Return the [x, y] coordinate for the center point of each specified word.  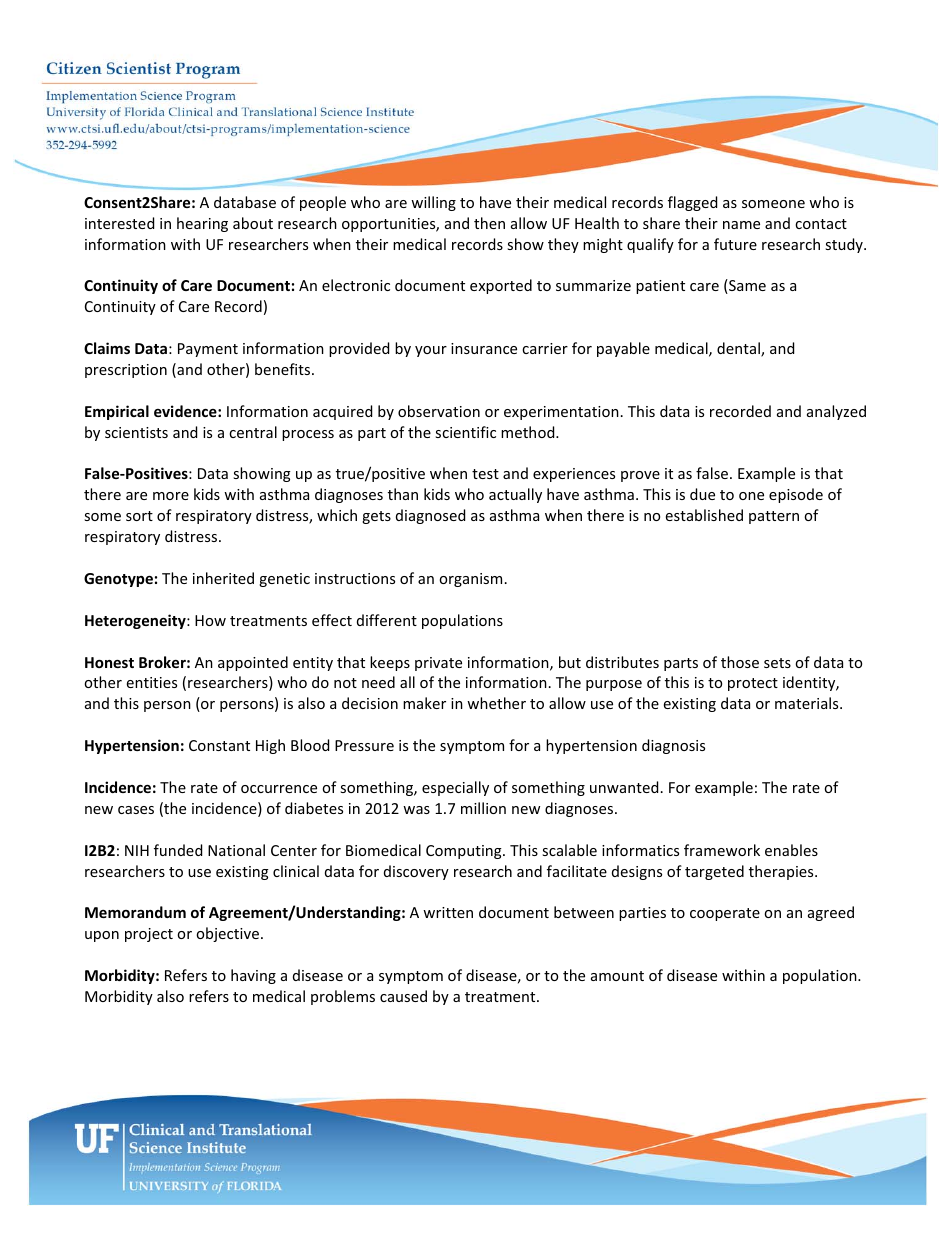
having [253, 976]
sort [139, 516]
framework [722, 850]
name [741, 225]
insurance [484, 348]
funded [178, 850]
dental [739, 349]
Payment [208, 350]
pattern [774, 517]
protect [753, 684]
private [438, 664]
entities [152, 682]
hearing [202, 224]
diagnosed [430, 516]
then [489, 223]
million [483, 808]
